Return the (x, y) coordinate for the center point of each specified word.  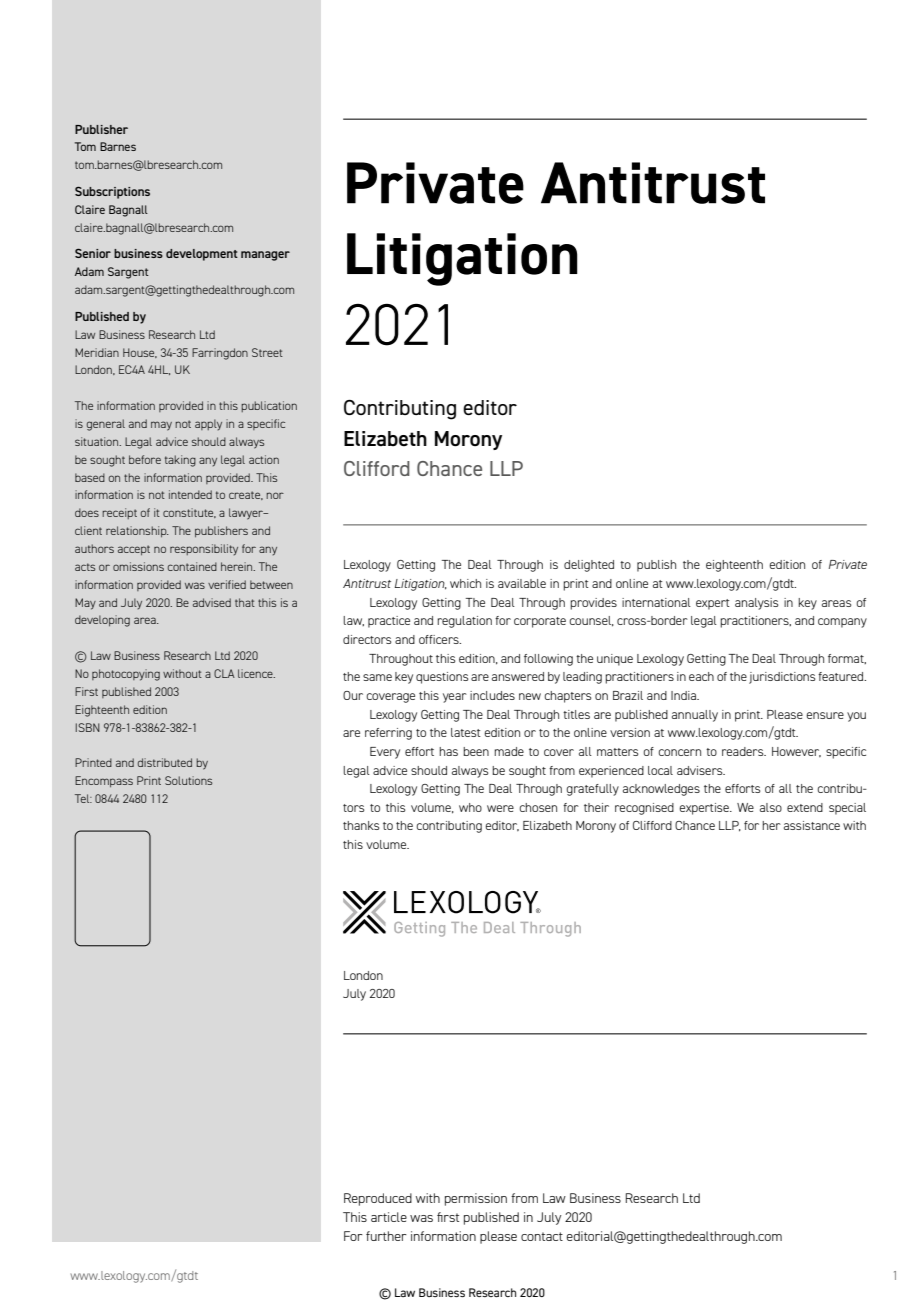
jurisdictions (782, 678)
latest (466, 732)
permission (476, 1199)
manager (265, 256)
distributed (165, 762)
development (202, 255)
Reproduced (378, 1199)
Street (267, 352)
